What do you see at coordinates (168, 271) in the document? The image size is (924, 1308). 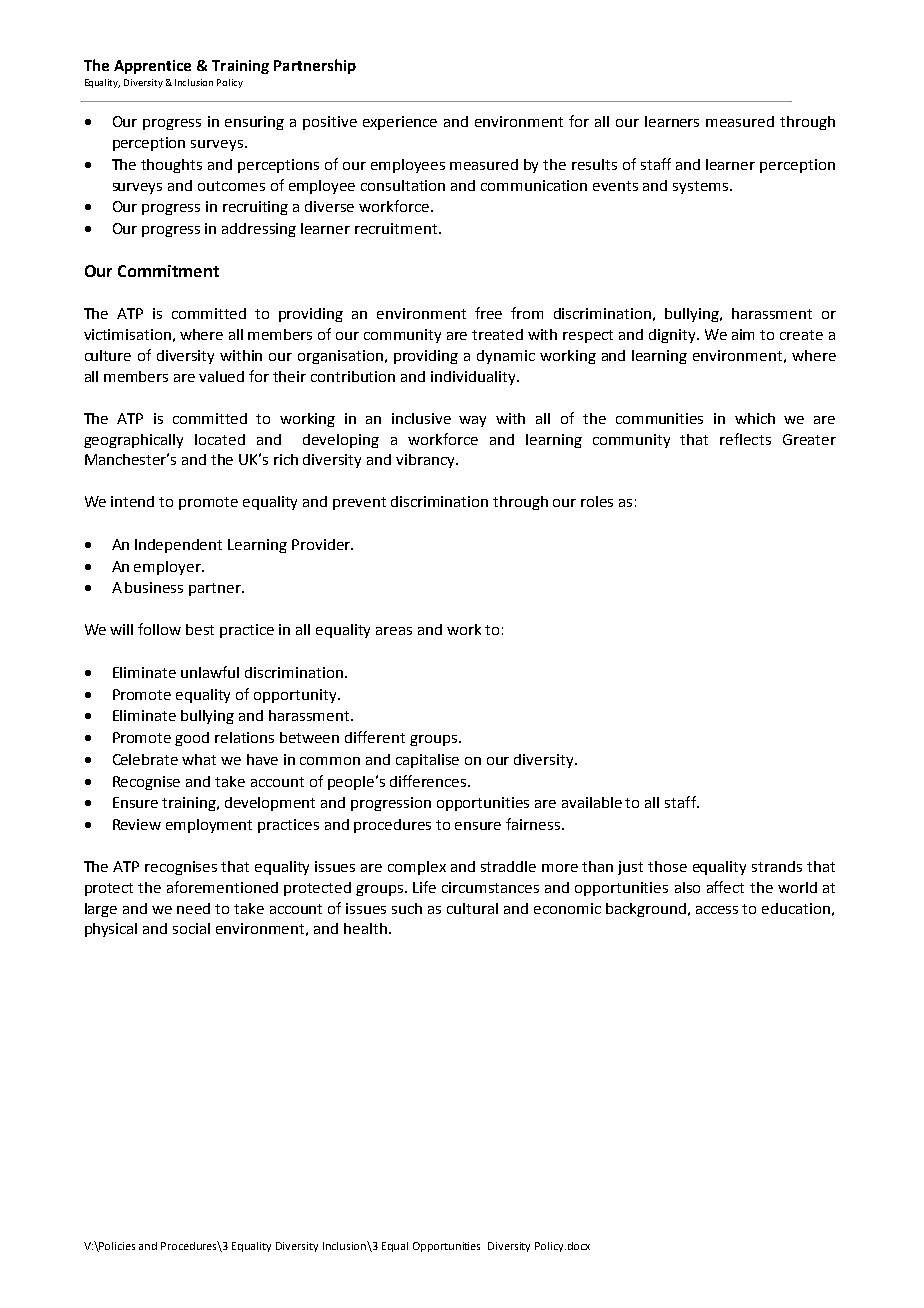 I see `Commitment` at bounding box center [168, 271].
